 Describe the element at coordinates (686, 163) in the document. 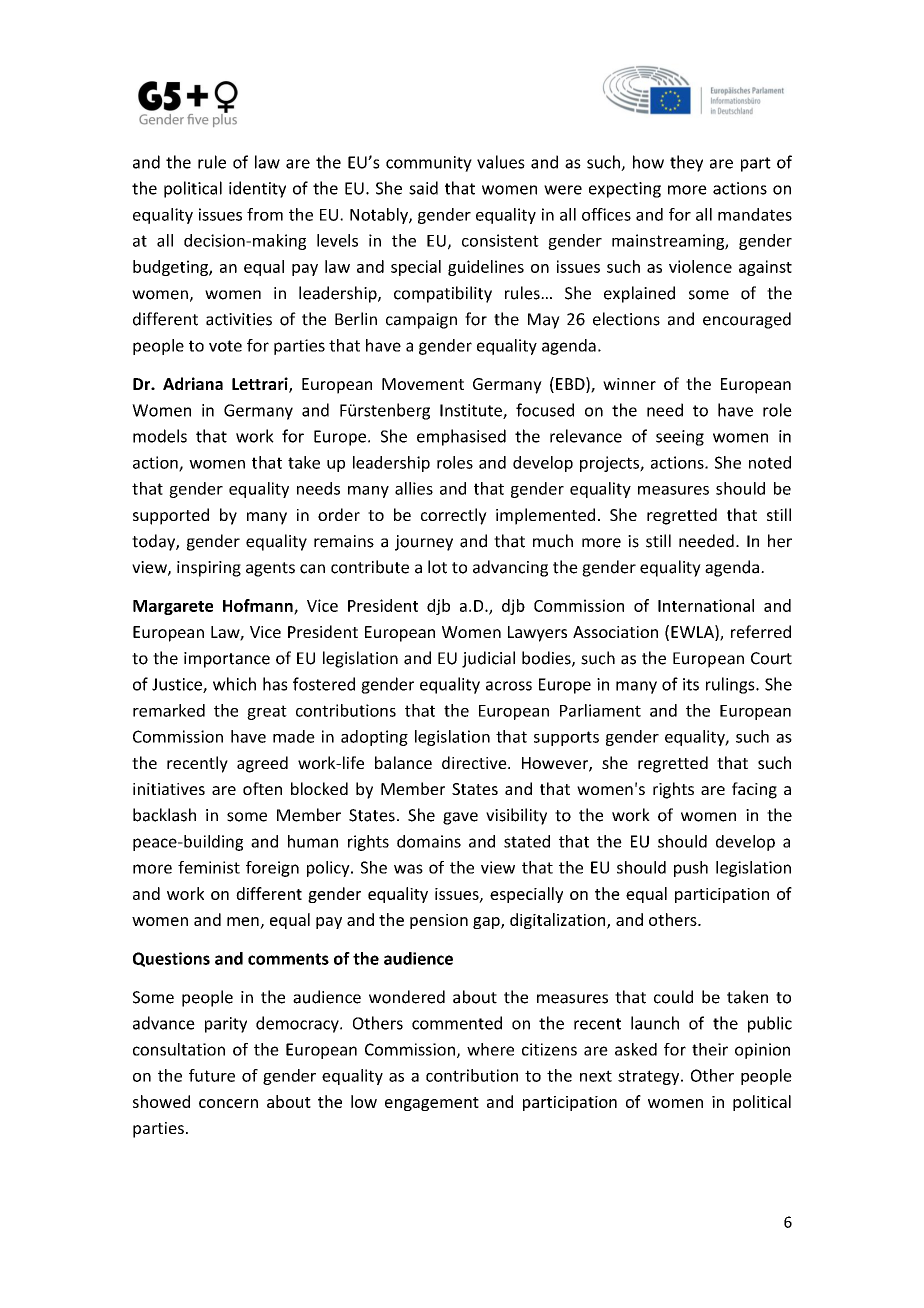

I see `they` at that location.
